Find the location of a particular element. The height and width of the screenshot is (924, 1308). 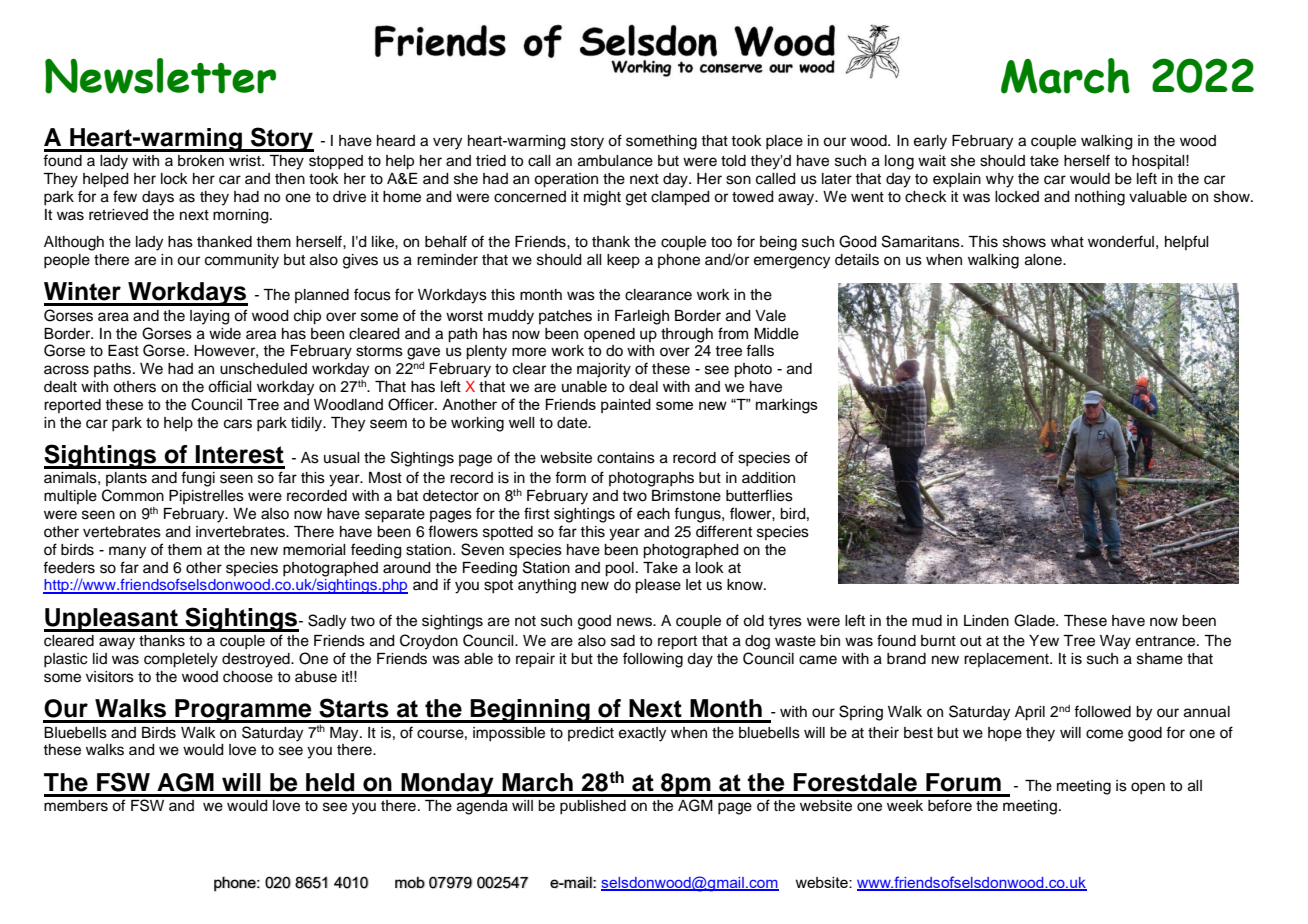

Common is located at coordinates (133, 495).
